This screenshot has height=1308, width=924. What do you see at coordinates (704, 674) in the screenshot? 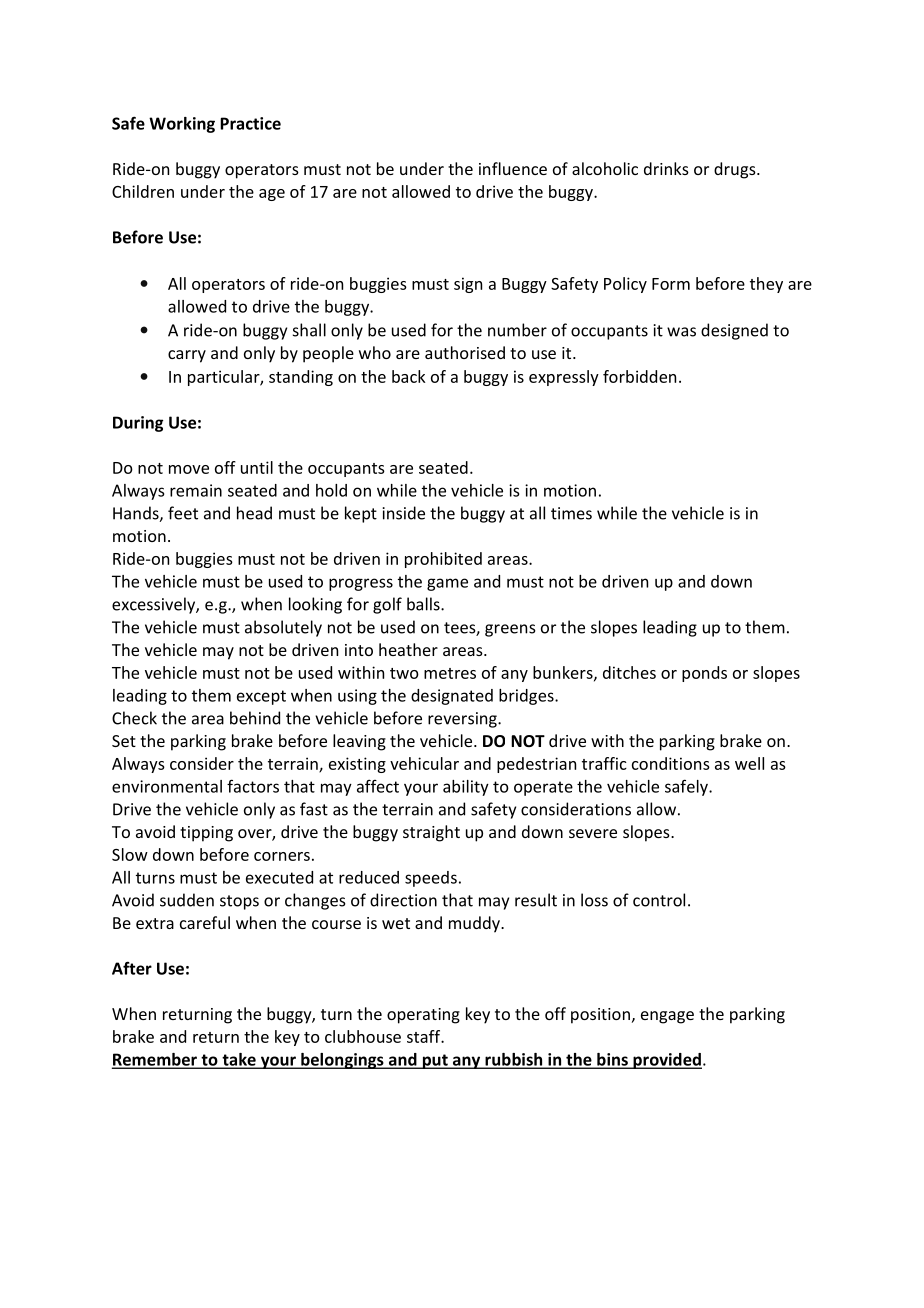
I see `ponds` at bounding box center [704, 674].
